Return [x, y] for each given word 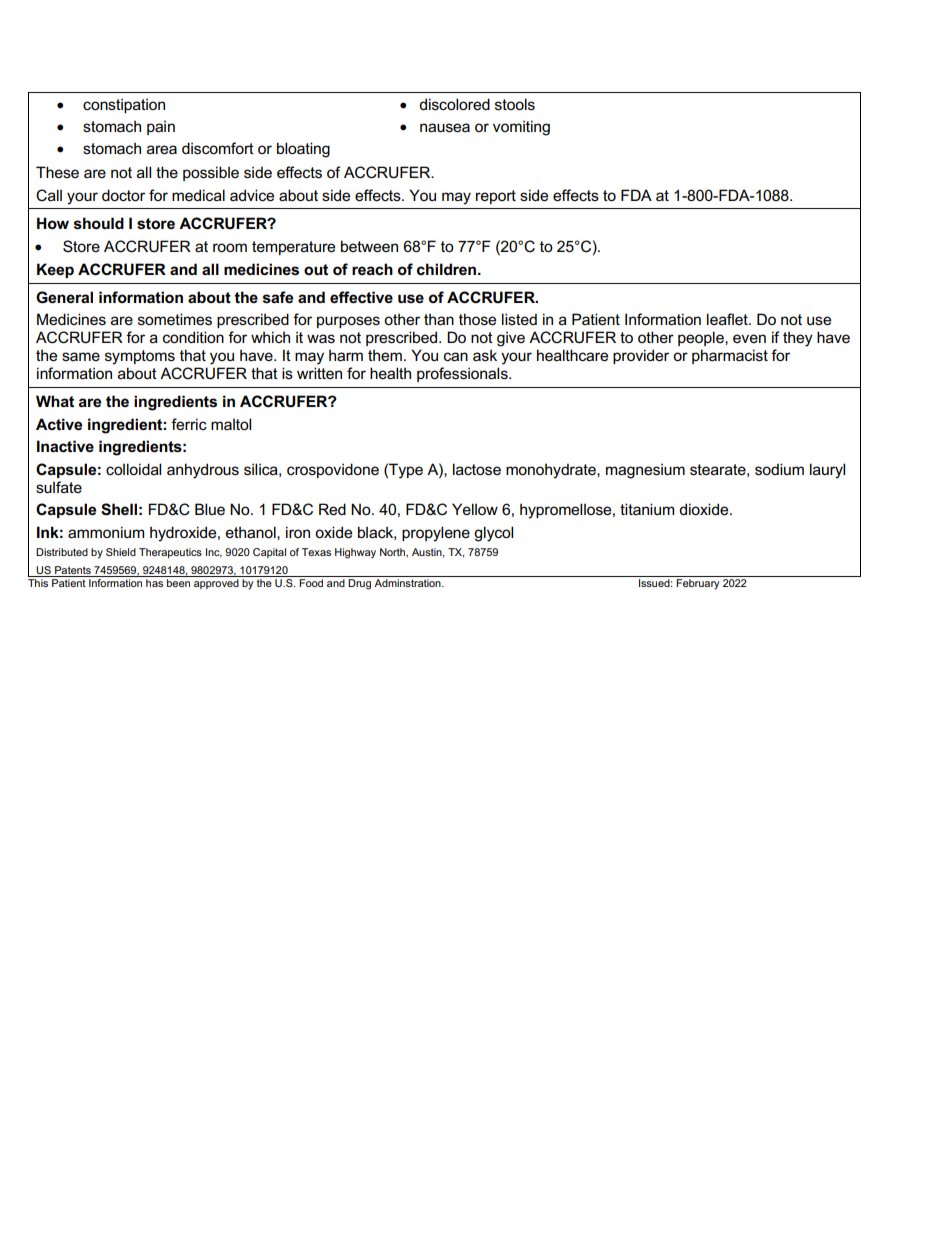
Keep [55, 270]
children [448, 269]
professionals [463, 374]
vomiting [521, 128]
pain [161, 127]
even [749, 338]
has [155, 581]
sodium [779, 469]
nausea [445, 127]
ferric [189, 424]
